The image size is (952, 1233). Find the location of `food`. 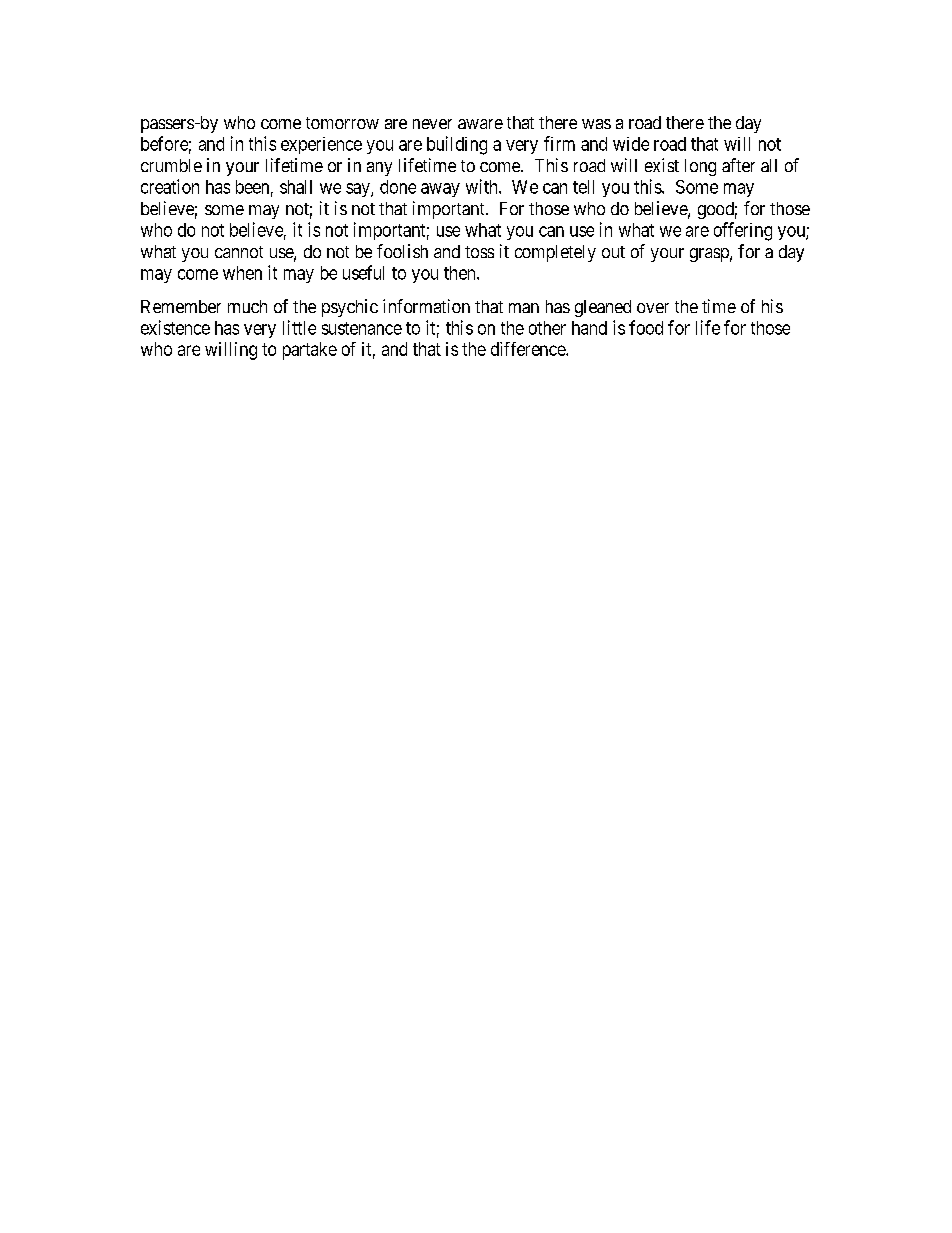

food is located at coordinates (646, 327).
